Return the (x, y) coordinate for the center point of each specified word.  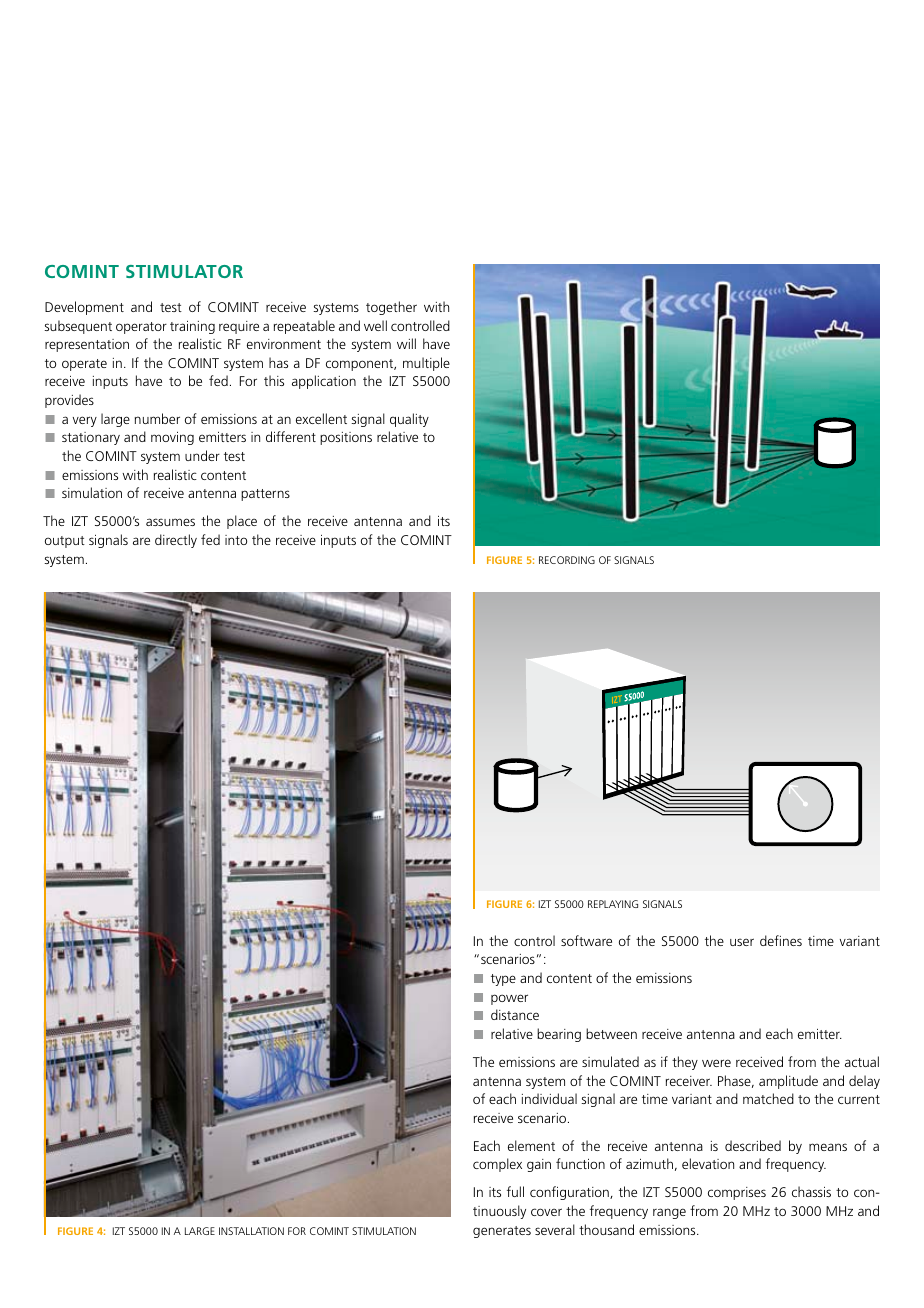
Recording (567, 560)
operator (141, 328)
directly (176, 541)
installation (251, 1231)
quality (409, 420)
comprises (737, 1193)
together (391, 308)
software (586, 940)
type (503, 980)
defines (781, 940)
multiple (426, 364)
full (515, 1191)
